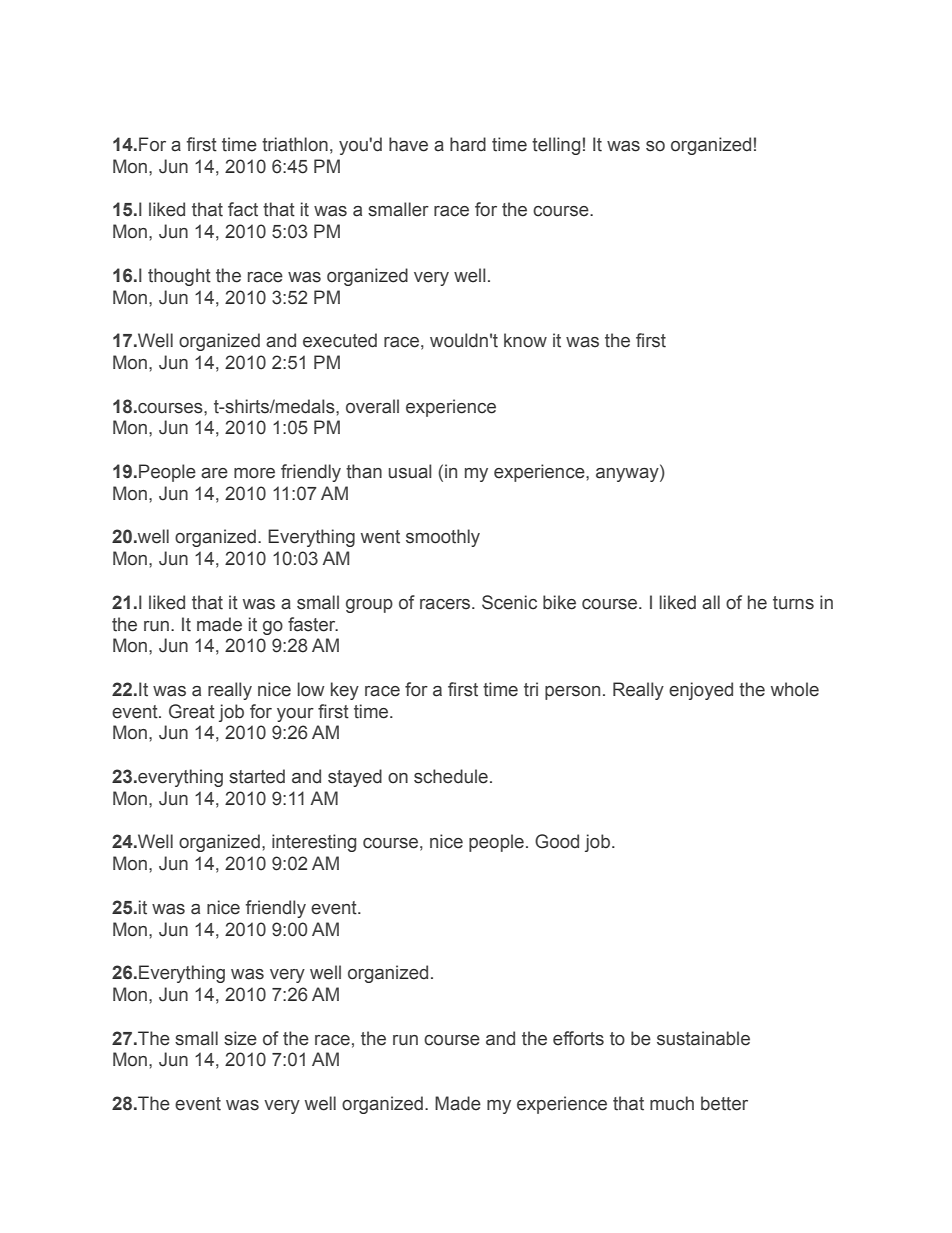 This page has width=952, height=1233. What do you see at coordinates (254, 473) in the page?
I see `more` at bounding box center [254, 473].
